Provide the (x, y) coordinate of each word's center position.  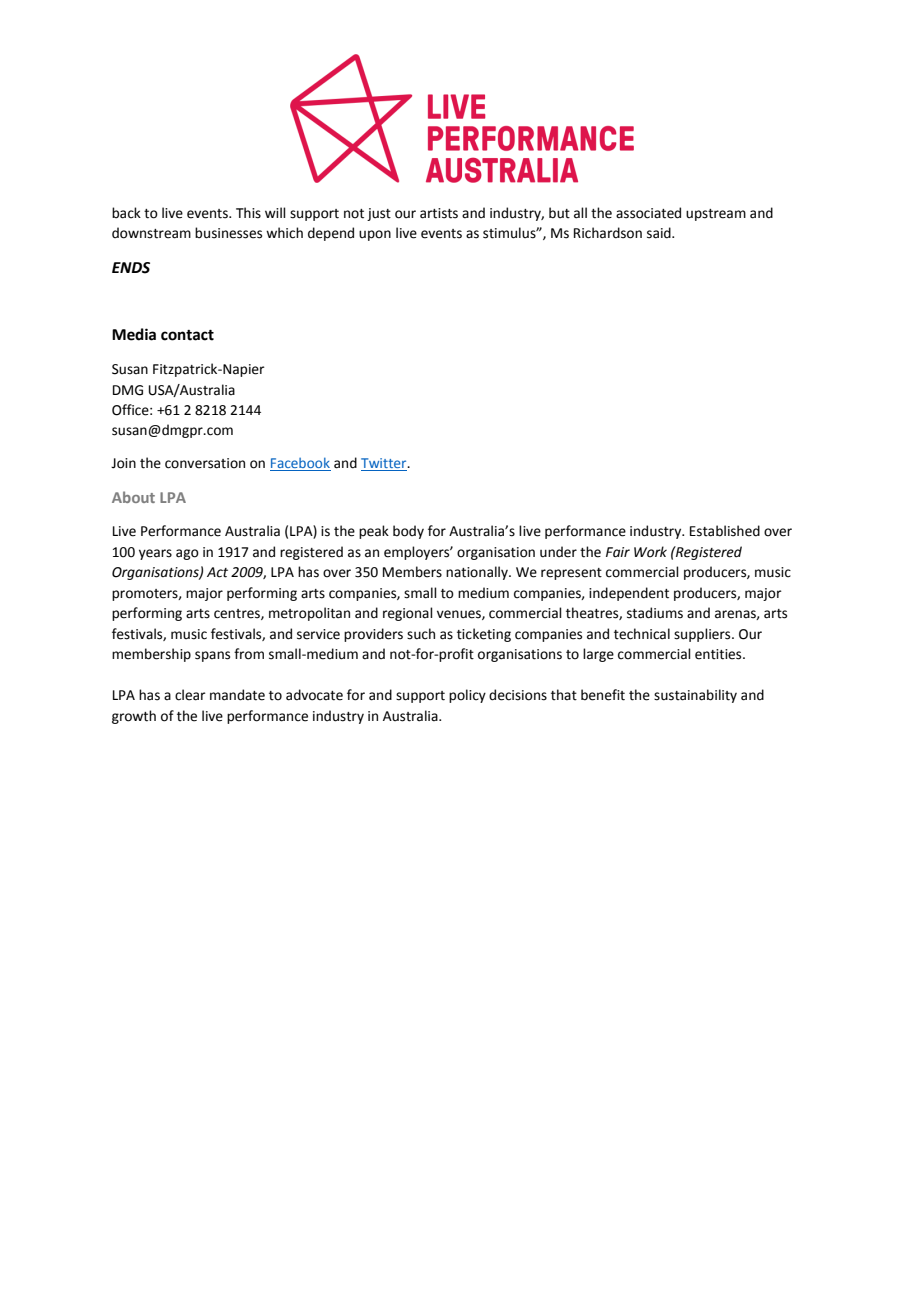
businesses (228, 233)
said (660, 233)
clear (190, 695)
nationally (478, 573)
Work (650, 552)
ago (187, 554)
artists (439, 213)
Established (725, 531)
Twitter (385, 464)
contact (187, 335)
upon (375, 235)
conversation (205, 463)
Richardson (608, 233)
